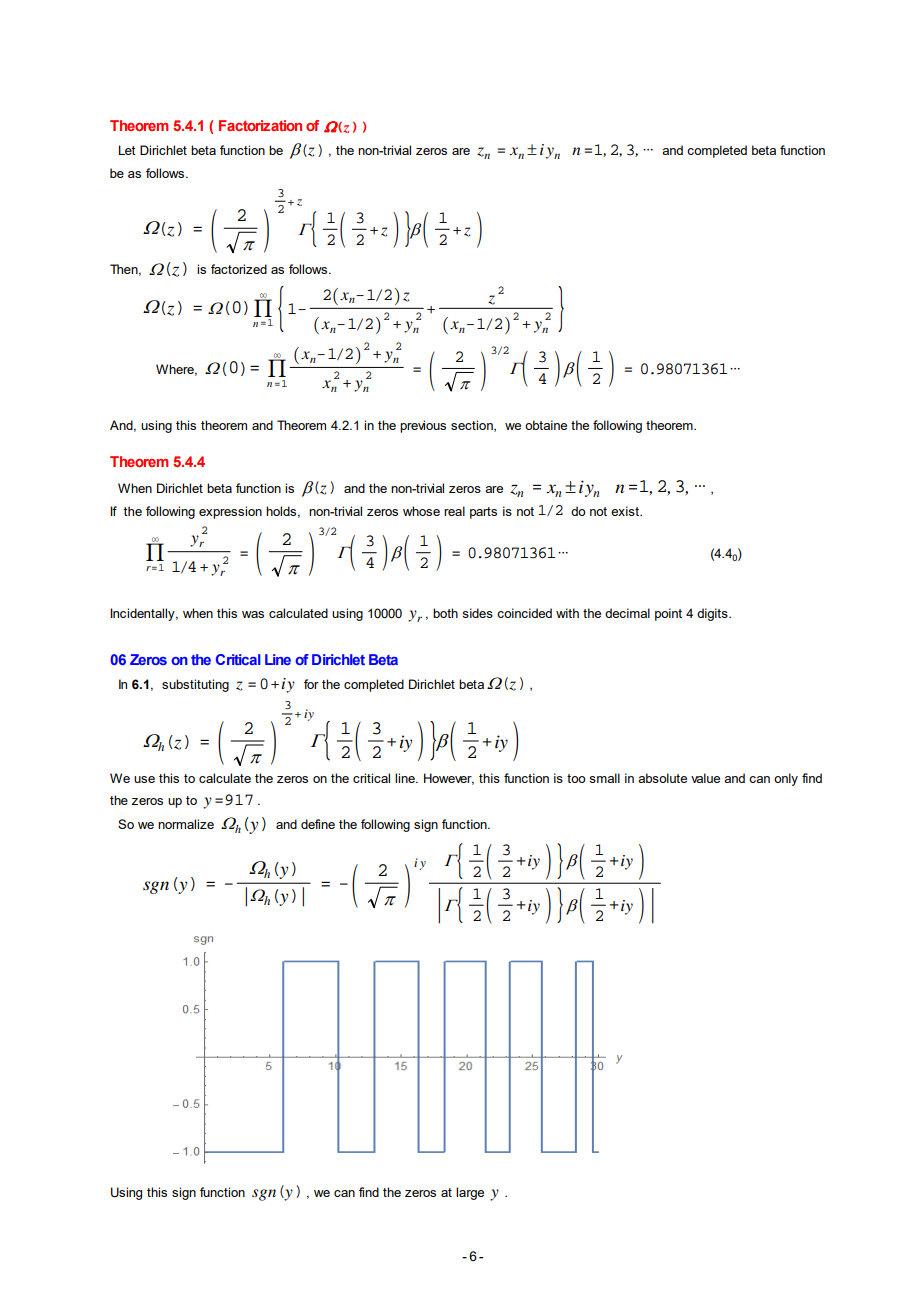 Image resolution: width=924 pixels, height=1308 pixels. Describe the element at coordinates (470, 1193) in the image. I see `large` at that location.
